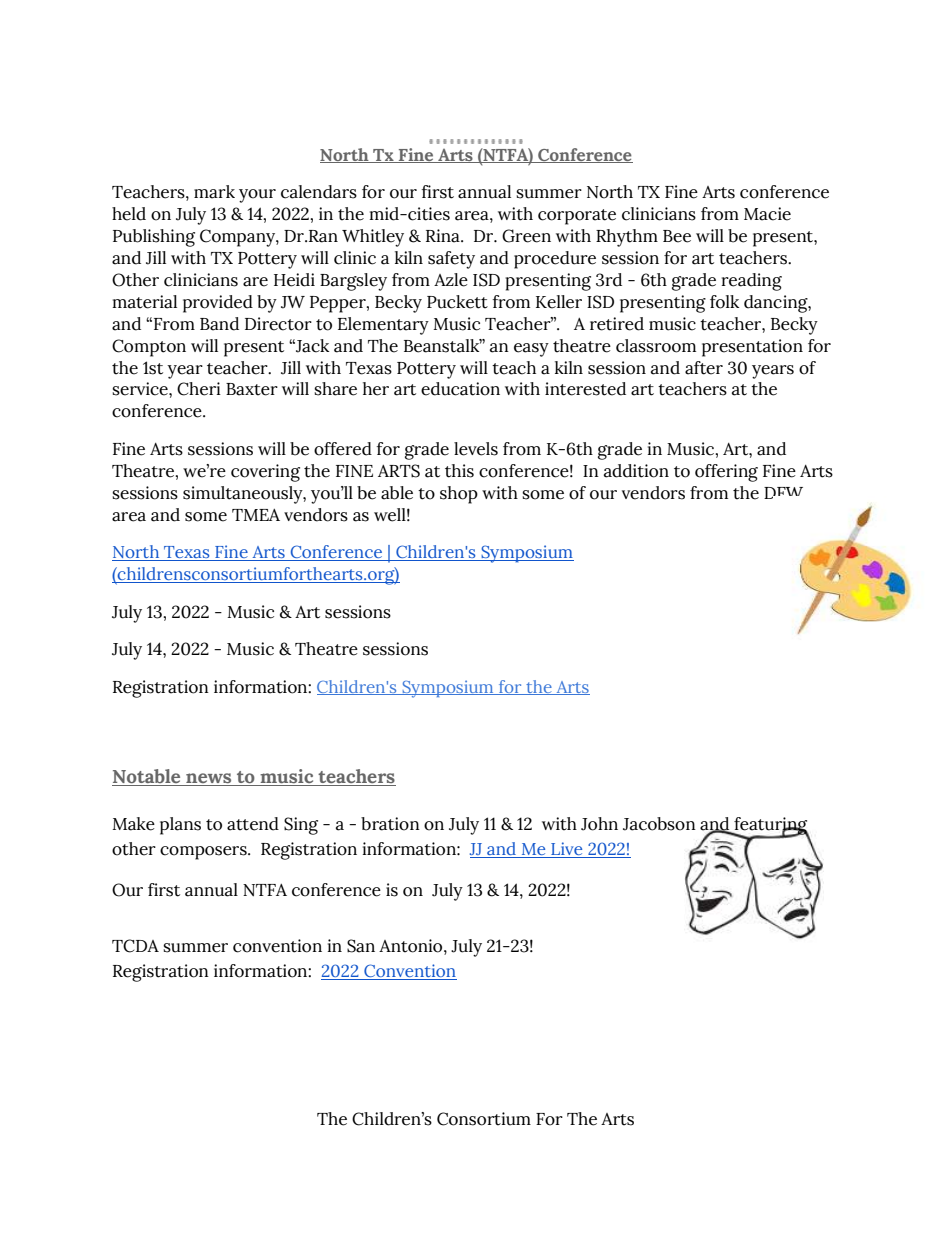 Image resolution: width=952 pixels, height=1233 pixels. I want to click on San, so click(361, 946).
